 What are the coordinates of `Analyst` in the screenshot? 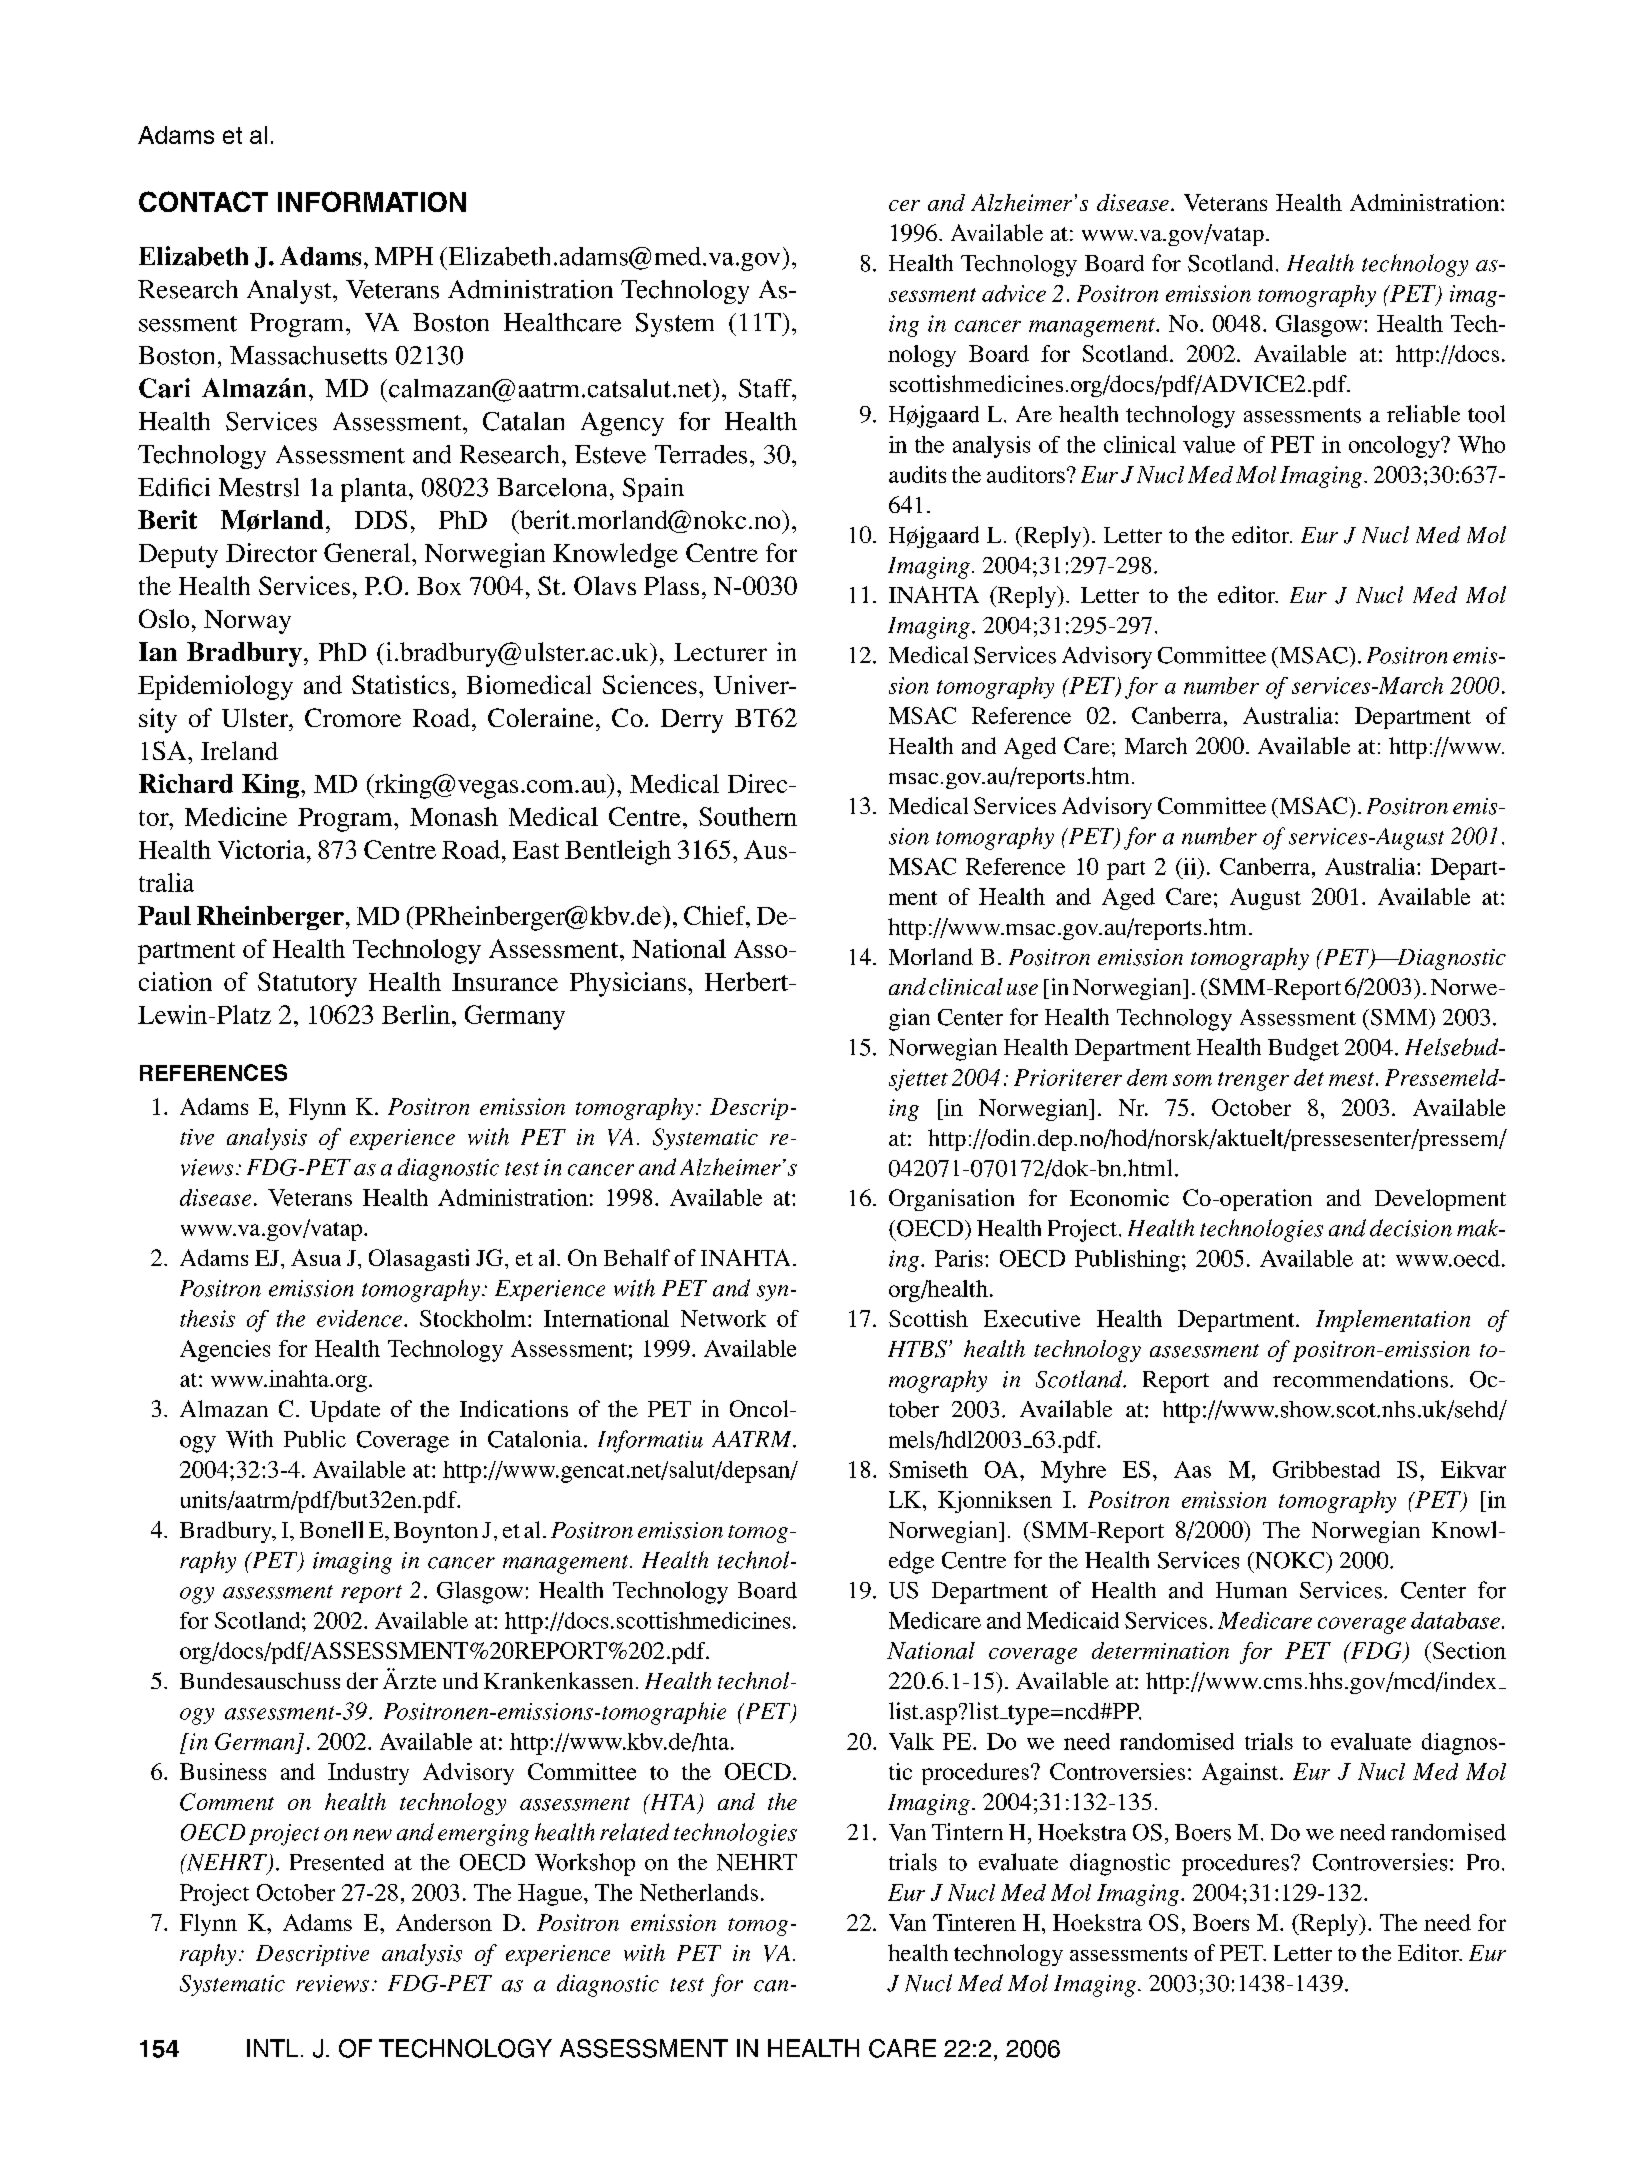 It's located at (290, 292).
